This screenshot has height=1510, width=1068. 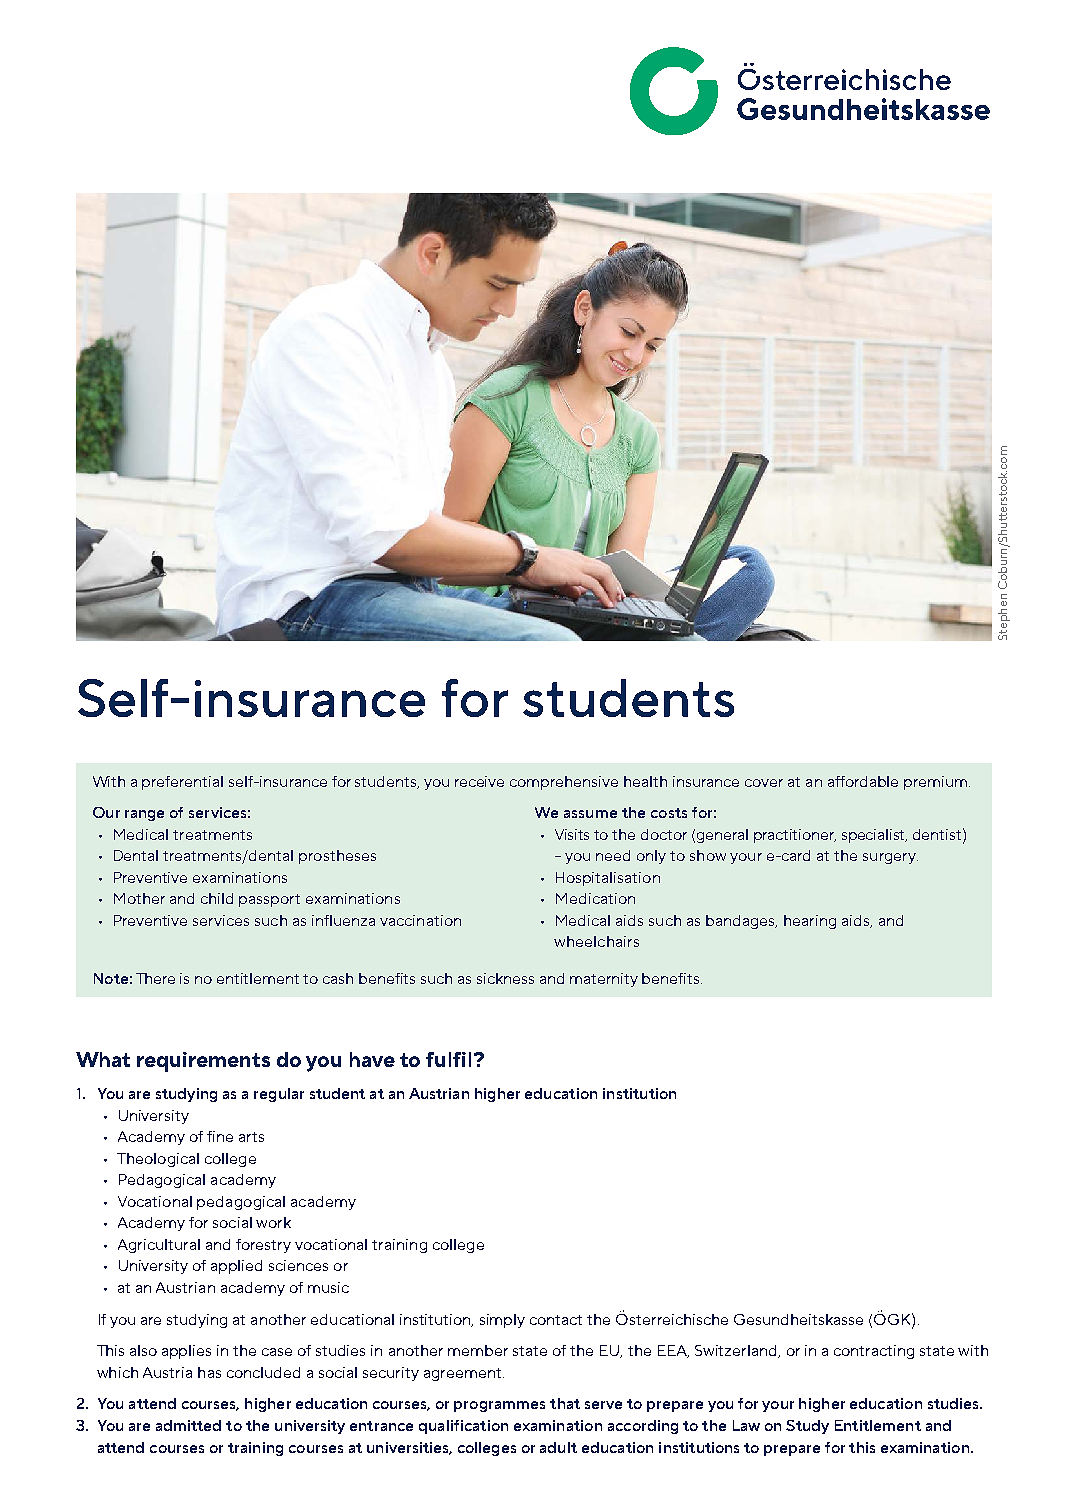 What do you see at coordinates (502, 1321) in the screenshot?
I see `simply` at bounding box center [502, 1321].
